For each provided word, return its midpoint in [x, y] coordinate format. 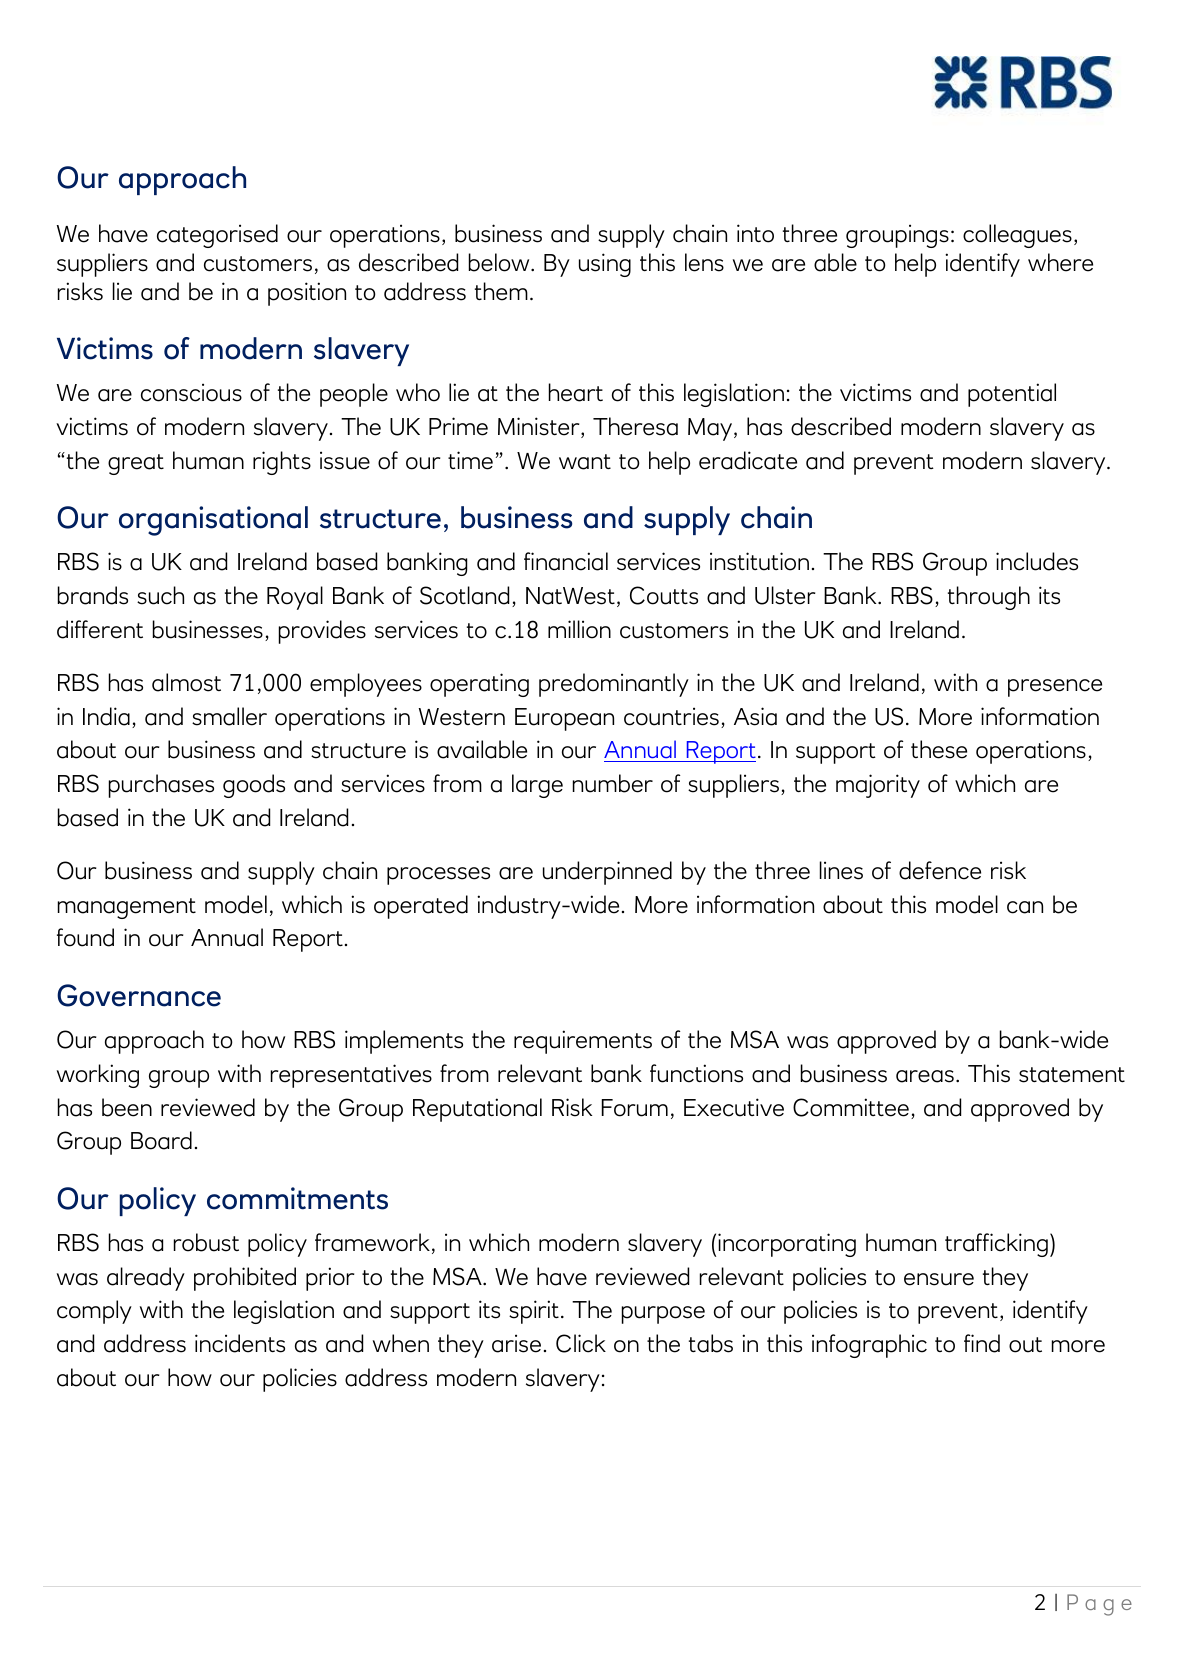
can [1025, 907]
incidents [240, 1343]
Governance [139, 995]
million [579, 629]
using [605, 265]
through [989, 598]
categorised [217, 236]
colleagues [1017, 236]
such [160, 595]
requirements [583, 1042]
